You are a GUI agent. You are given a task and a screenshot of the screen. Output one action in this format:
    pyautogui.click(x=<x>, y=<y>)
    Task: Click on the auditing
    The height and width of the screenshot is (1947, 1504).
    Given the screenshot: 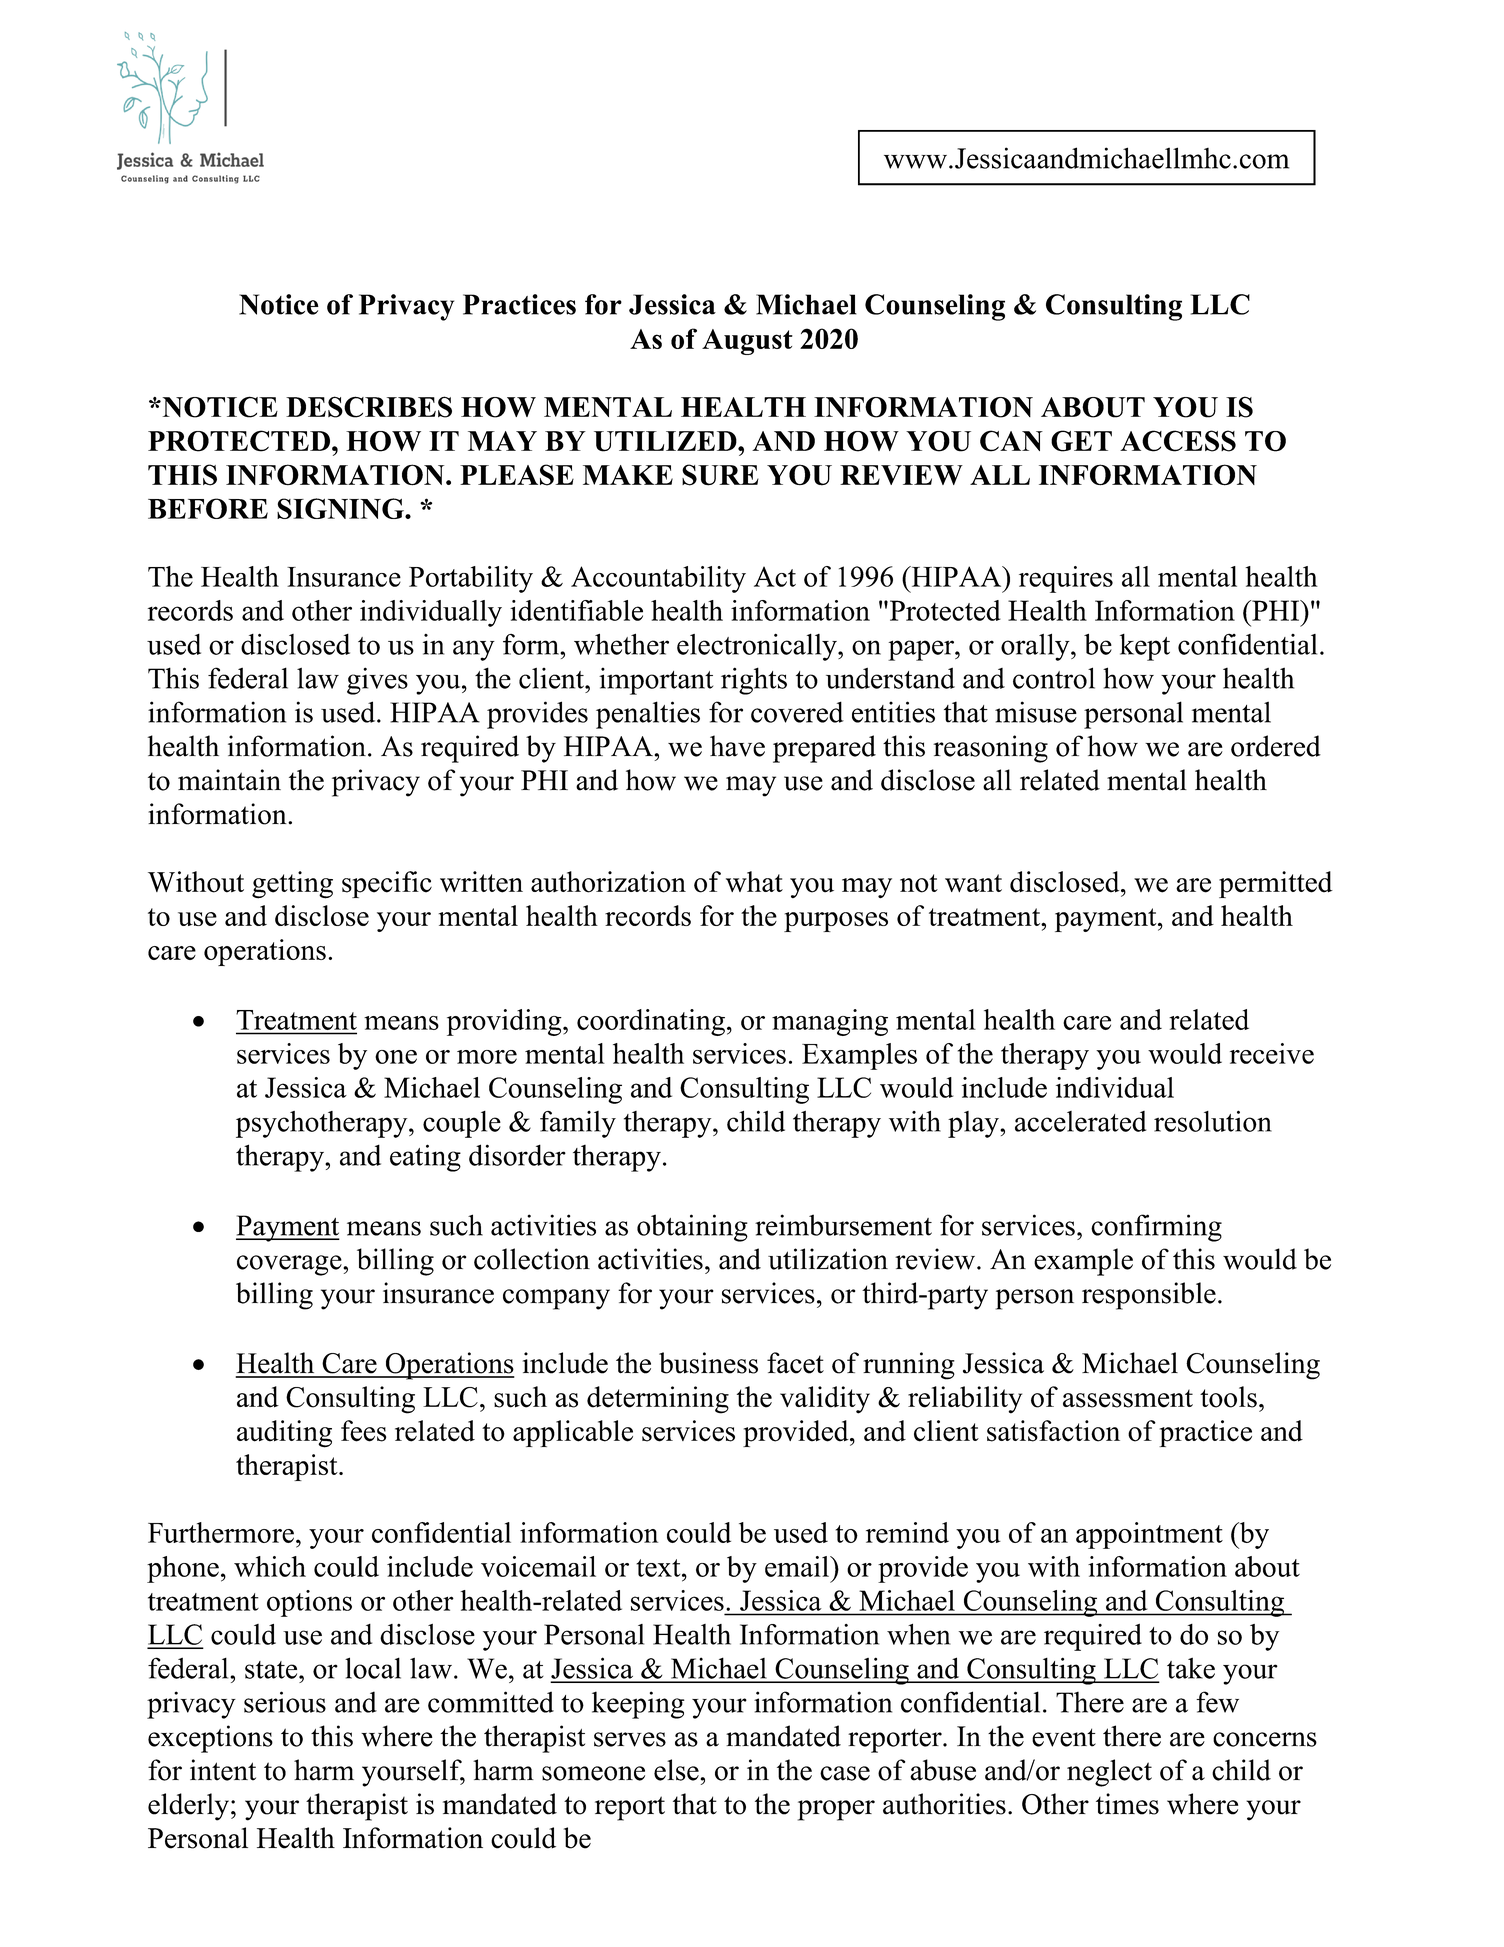 What is the action you would take?
    pyautogui.click(x=284, y=1434)
